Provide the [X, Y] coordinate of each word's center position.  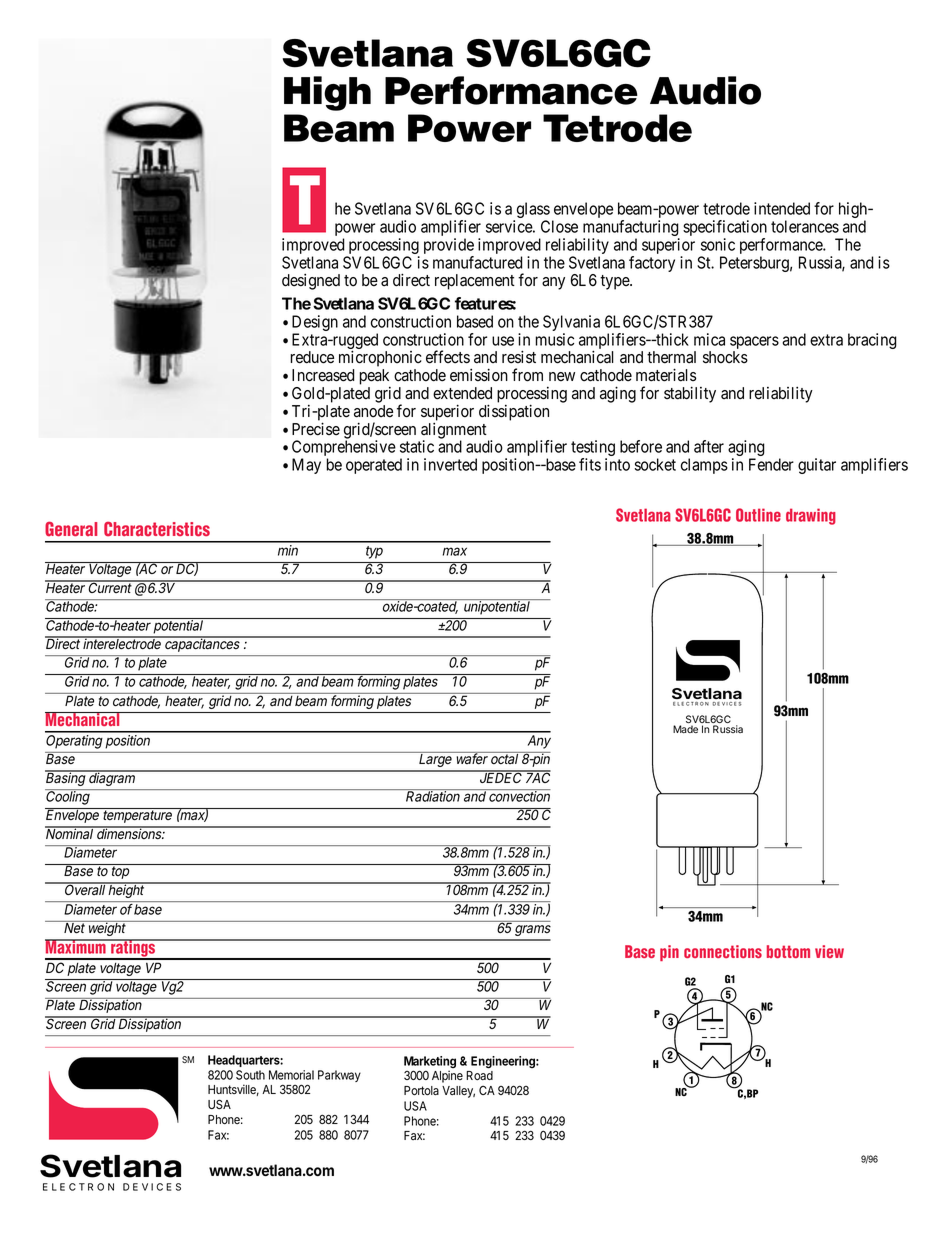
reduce [312, 357]
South [250, 1075]
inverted [450, 464]
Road [479, 1075]
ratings [133, 949]
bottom [788, 951]
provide [449, 247]
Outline [758, 515]
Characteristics [157, 529]
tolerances [805, 226]
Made [685, 729]
